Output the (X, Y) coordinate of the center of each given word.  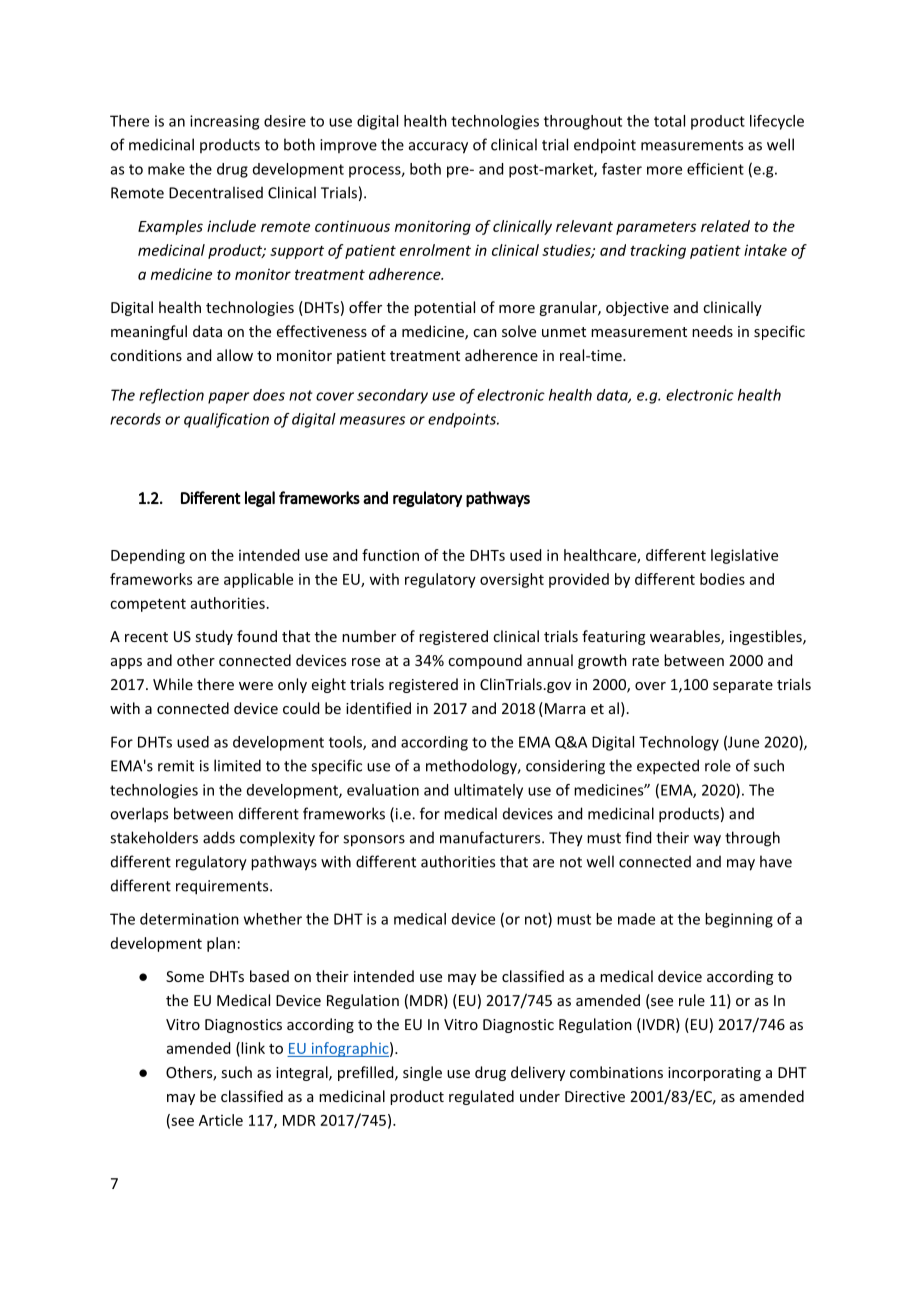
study (214, 637)
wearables (686, 637)
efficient (715, 169)
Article (221, 1120)
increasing (224, 122)
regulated (481, 1097)
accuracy (438, 148)
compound (485, 661)
